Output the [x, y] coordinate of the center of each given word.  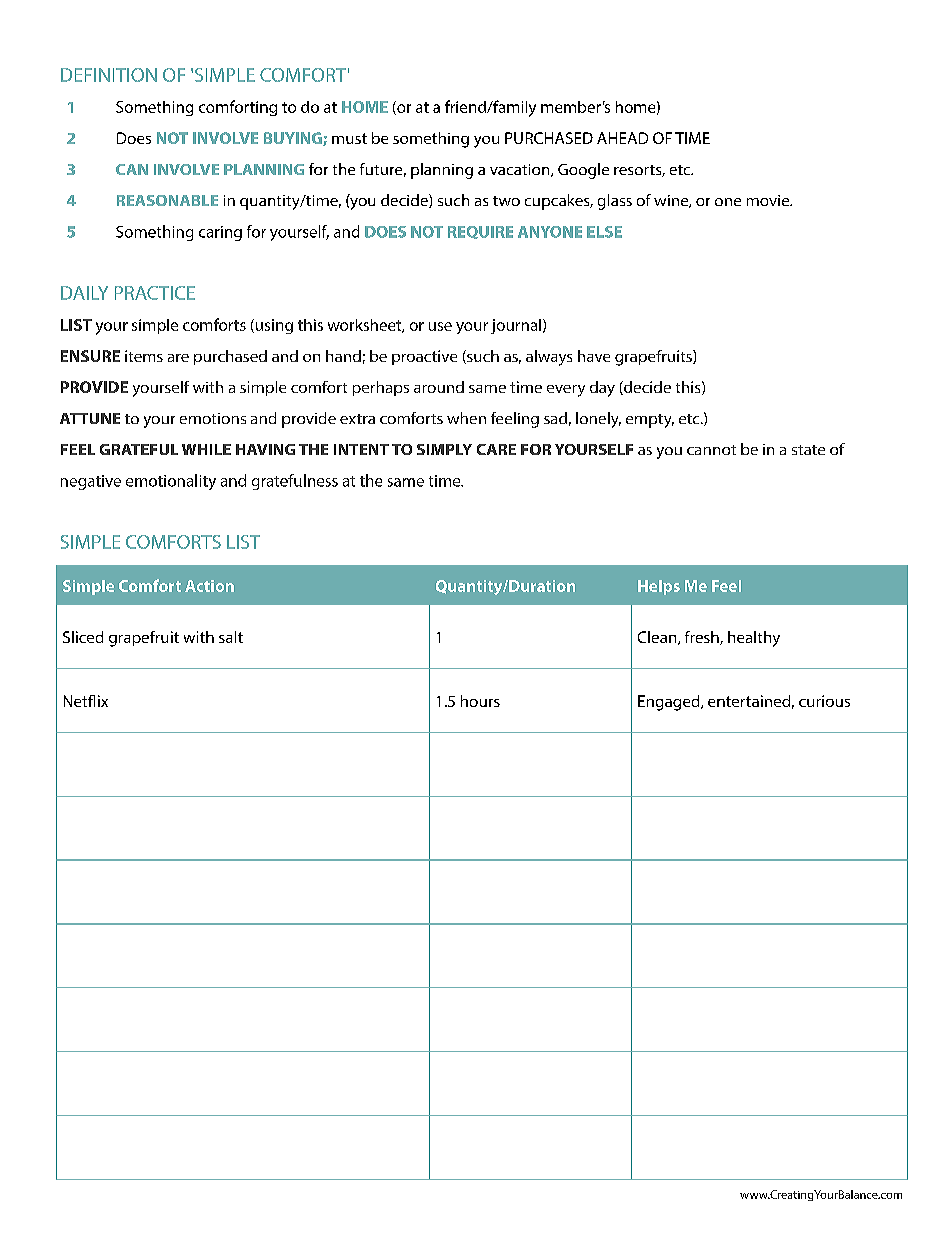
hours [480, 701]
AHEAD [622, 138]
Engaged [670, 703]
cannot [711, 450]
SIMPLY [444, 449]
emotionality [171, 482]
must [349, 138]
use [440, 326]
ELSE [604, 232]
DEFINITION [109, 75]
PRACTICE [155, 293]
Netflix [86, 701]
